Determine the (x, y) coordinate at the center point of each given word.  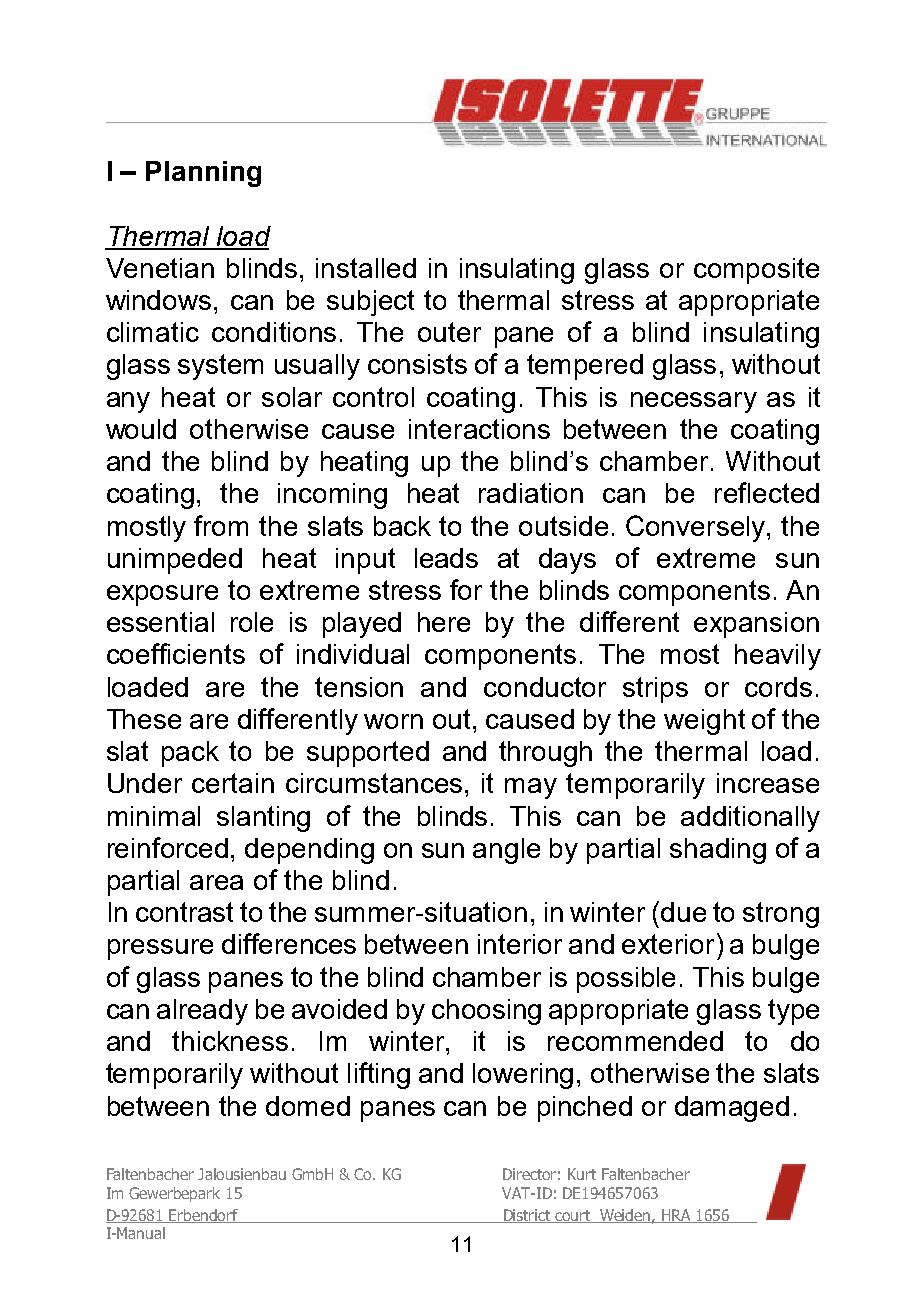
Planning (203, 174)
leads (446, 558)
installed (366, 268)
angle (506, 851)
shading (718, 851)
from (221, 525)
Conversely (697, 528)
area (216, 882)
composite (756, 271)
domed (308, 1106)
